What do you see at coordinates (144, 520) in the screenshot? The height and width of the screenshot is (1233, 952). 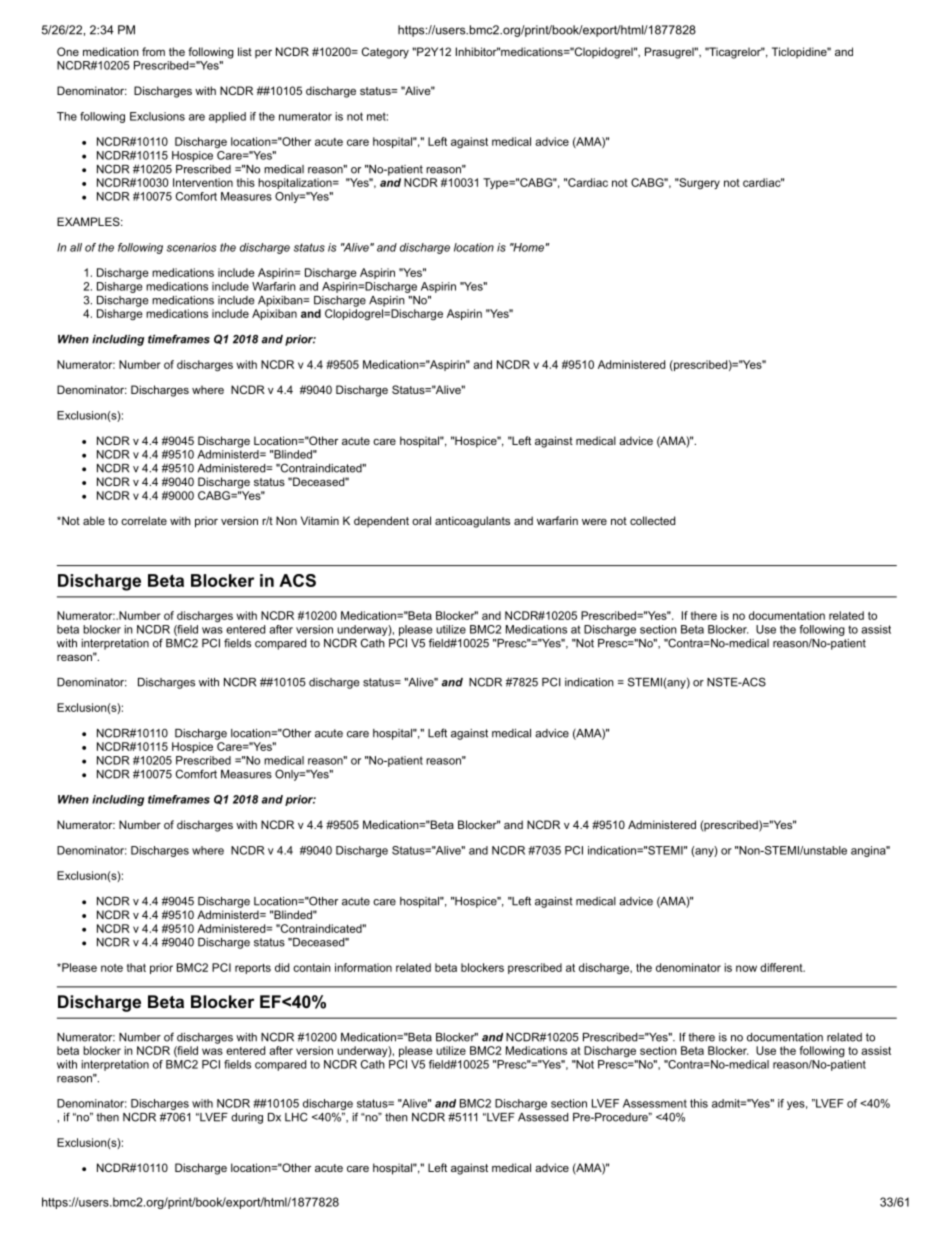 I see `correlate` at bounding box center [144, 520].
